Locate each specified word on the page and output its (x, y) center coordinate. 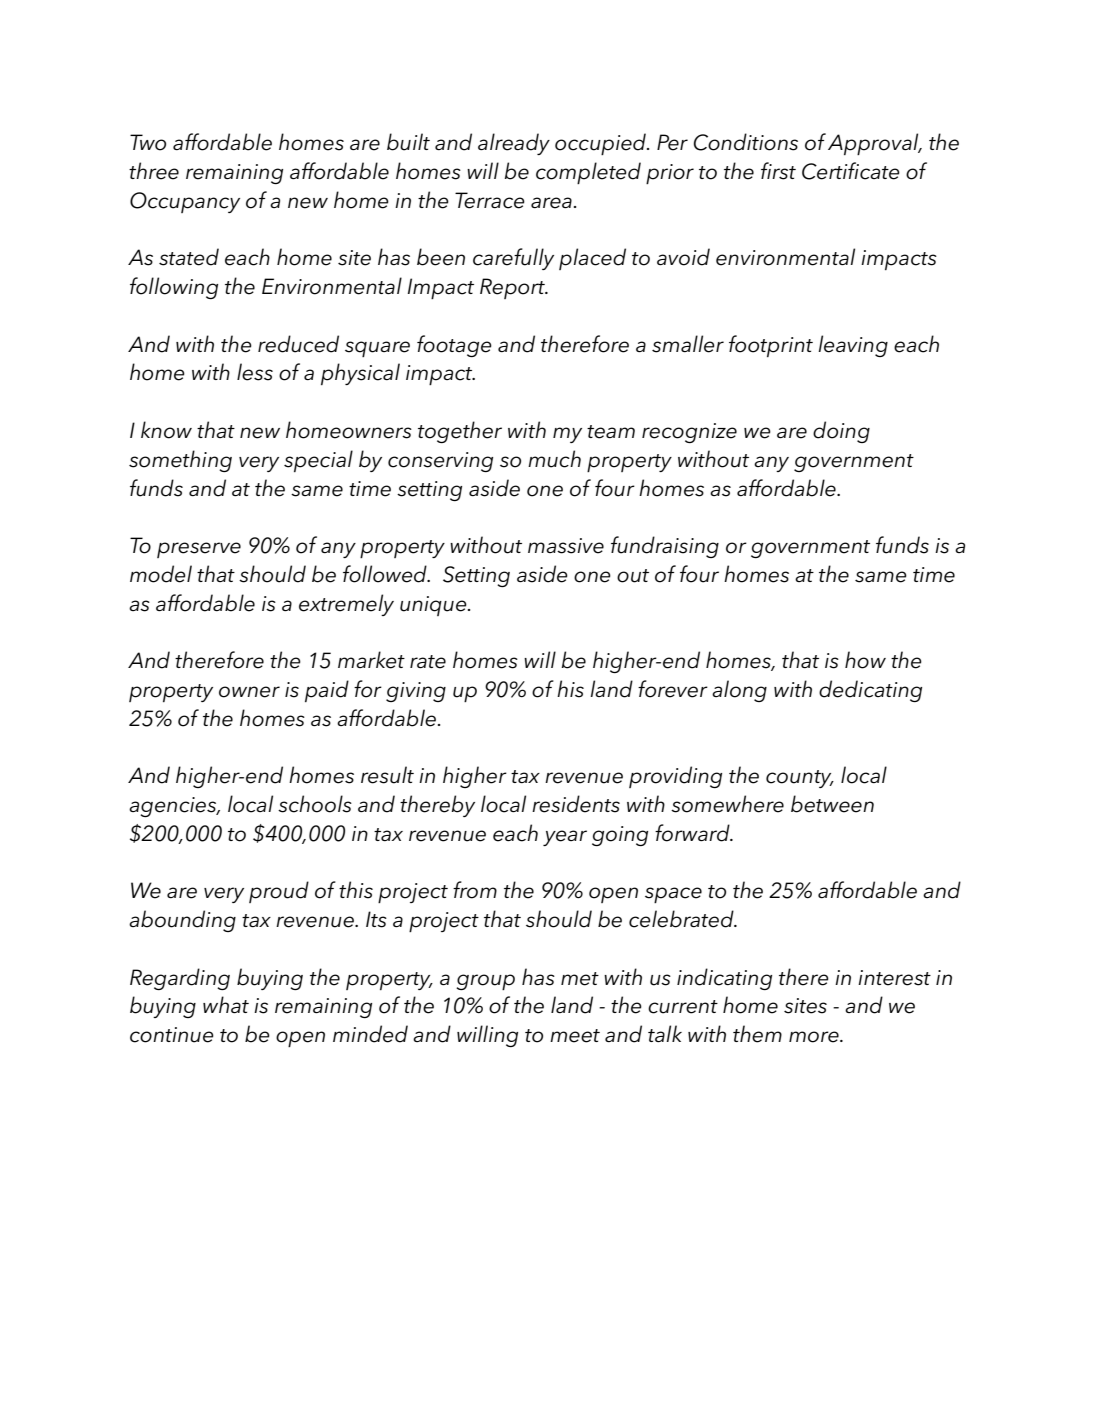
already (514, 144)
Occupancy (185, 202)
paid (327, 691)
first (778, 171)
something (180, 461)
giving (416, 692)
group (485, 982)
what (226, 1004)
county (800, 779)
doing (841, 432)
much (554, 459)
